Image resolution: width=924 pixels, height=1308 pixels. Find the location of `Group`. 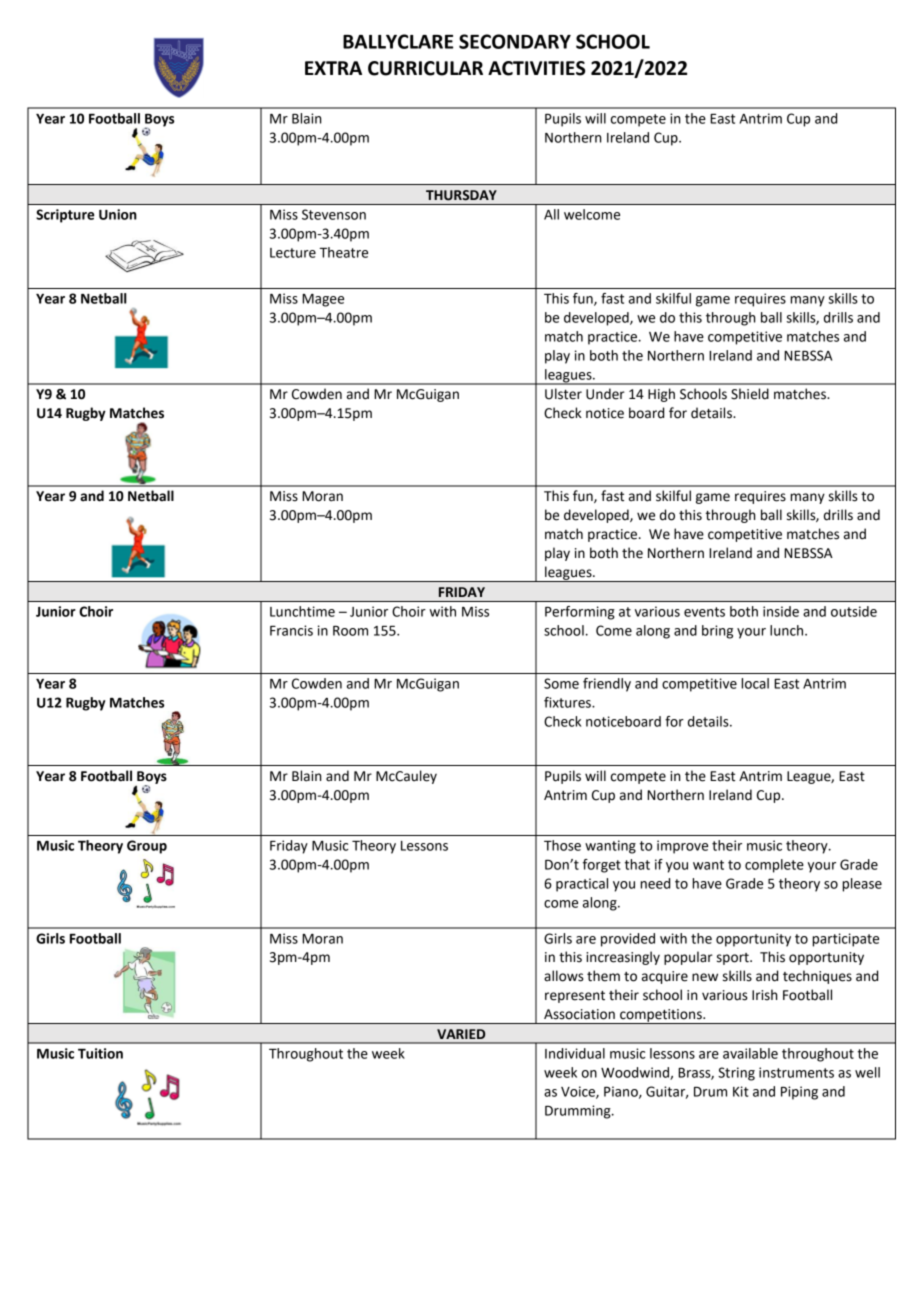

Group is located at coordinates (147, 847).
